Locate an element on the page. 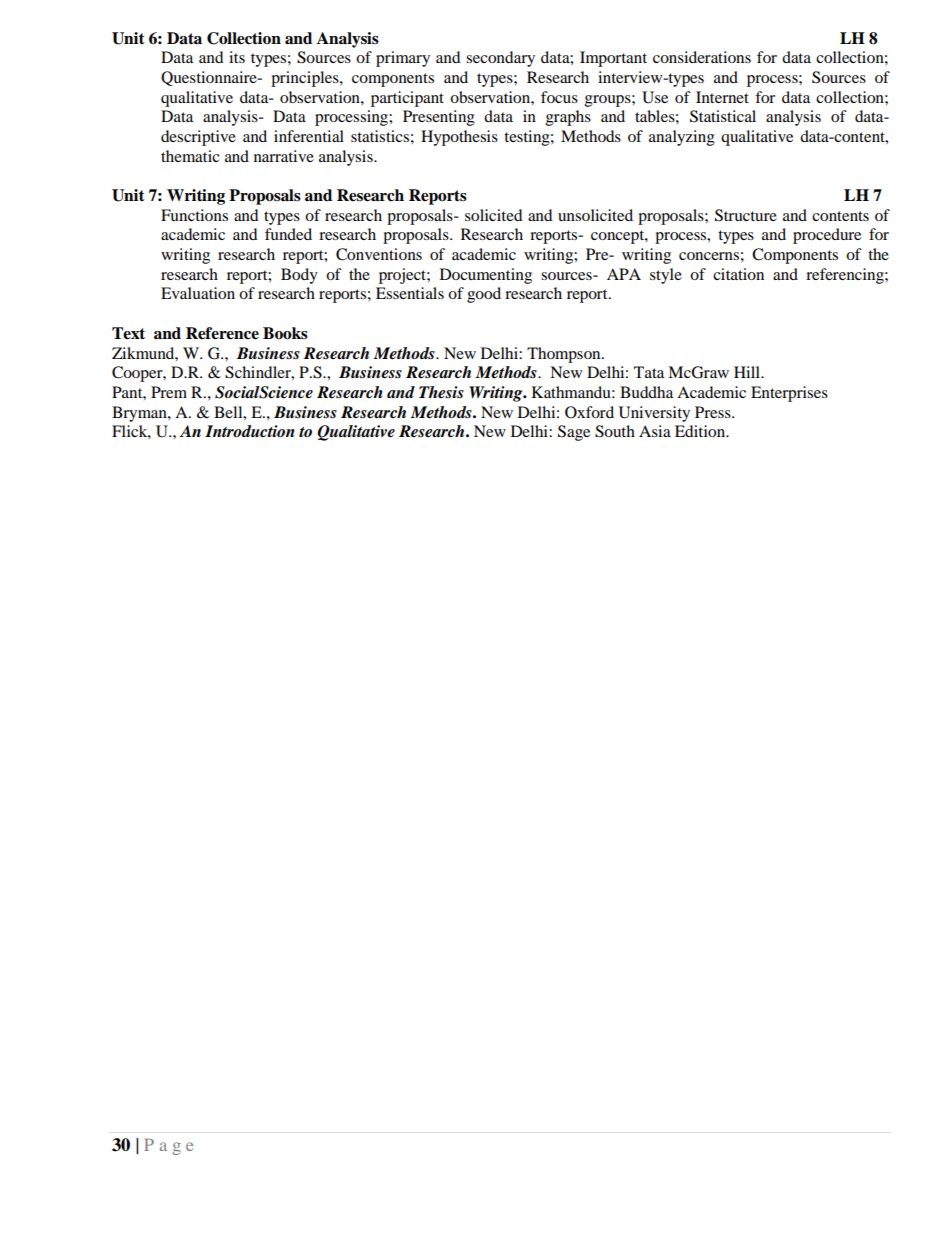 The width and height of the page is (952, 1233). Sage is located at coordinates (574, 433).
